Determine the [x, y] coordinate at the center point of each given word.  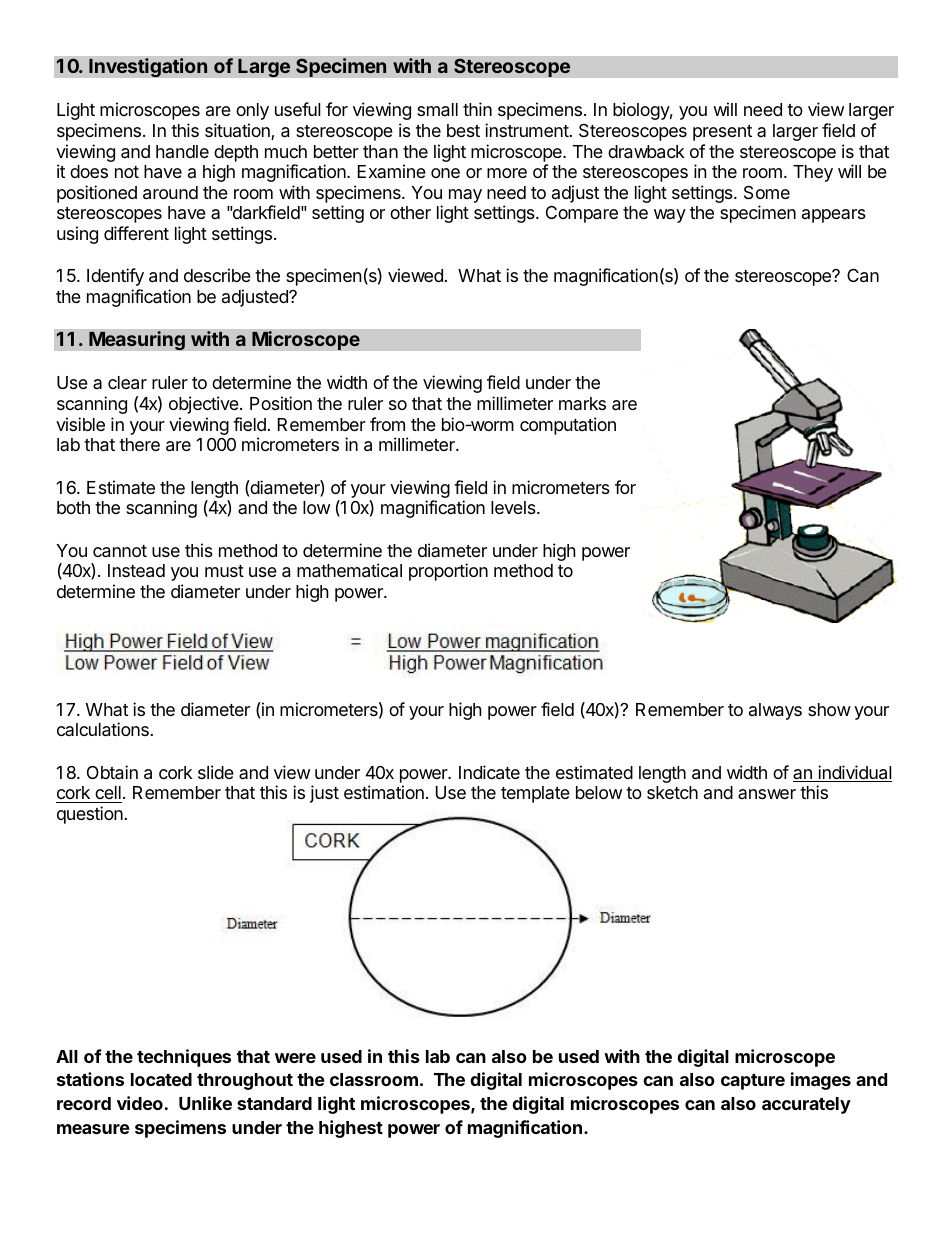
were [295, 1058]
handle [182, 151]
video [140, 1103]
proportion [448, 572]
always [775, 711]
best [463, 130]
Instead [136, 571]
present [722, 133]
